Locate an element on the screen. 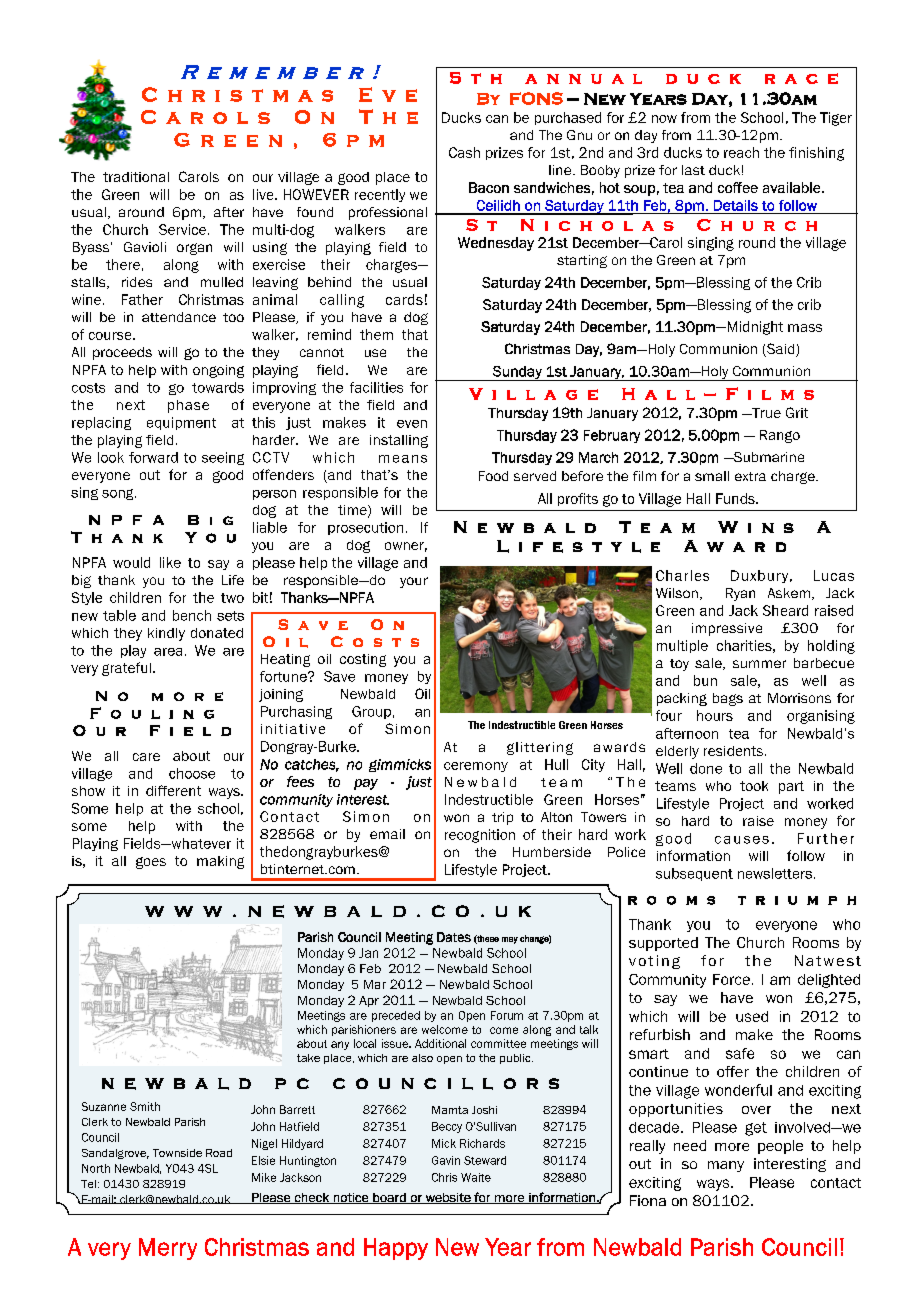 The height and width of the screenshot is (1308, 924). area is located at coordinates (168, 652).
